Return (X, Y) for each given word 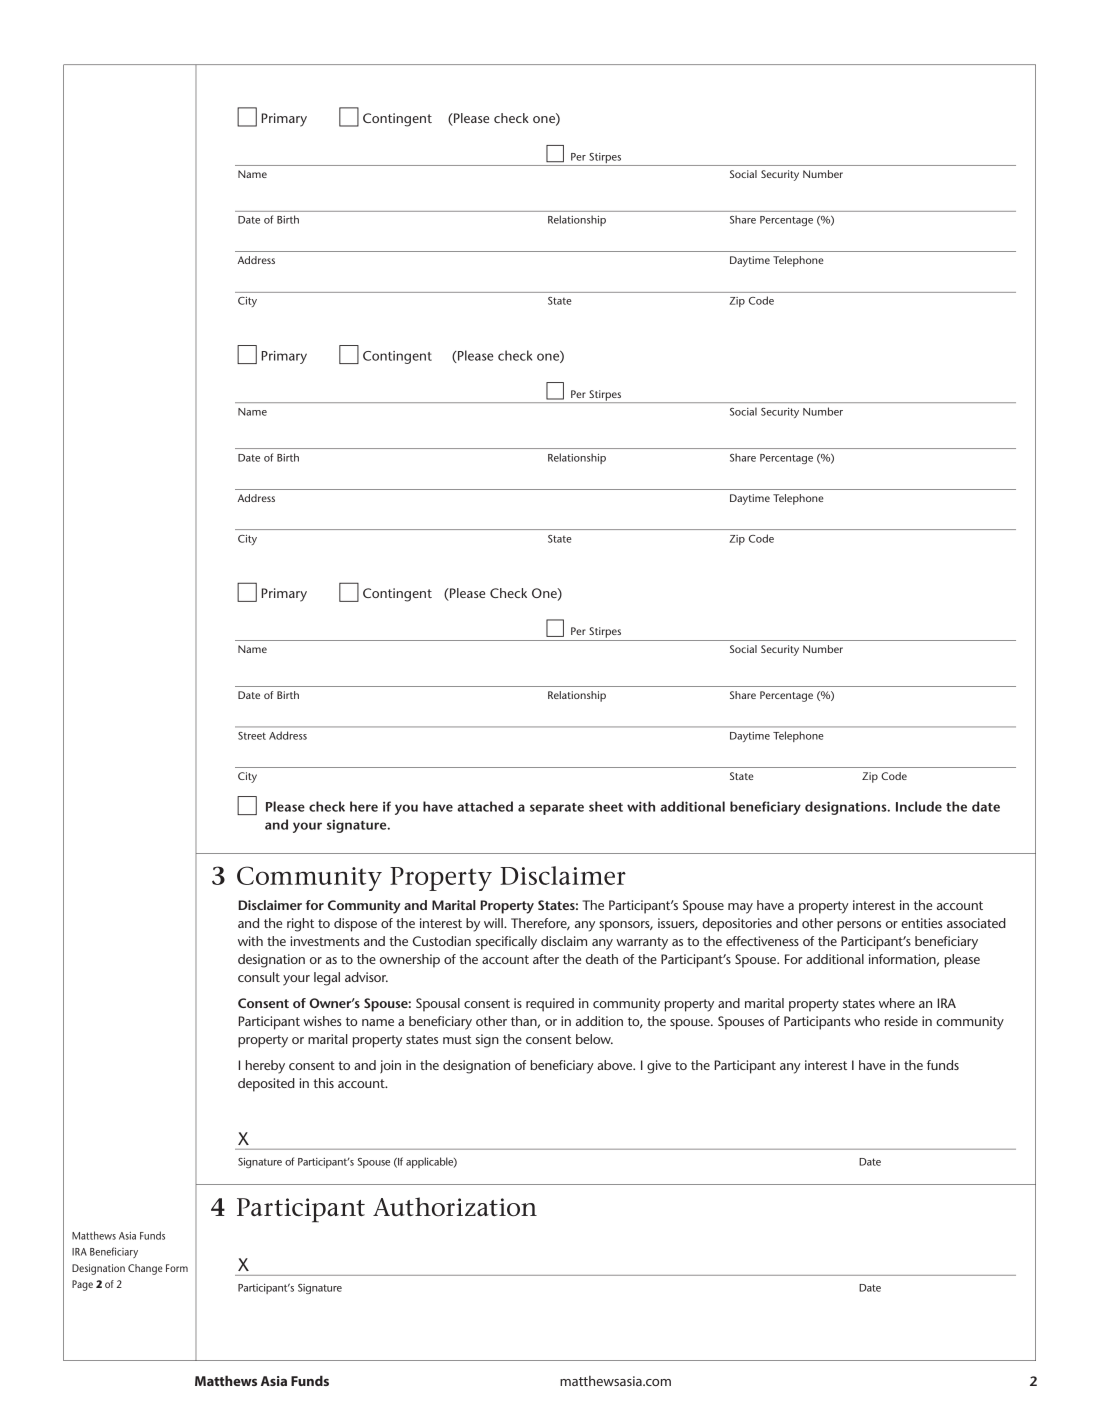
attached (485, 806)
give (659, 1067)
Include (919, 806)
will (494, 923)
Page (82, 1285)
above (616, 1065)
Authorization (455, 1207)
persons (859, 926)
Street (252, 736)
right (300, 925)
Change (145, 1269)
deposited (266, 1085)
